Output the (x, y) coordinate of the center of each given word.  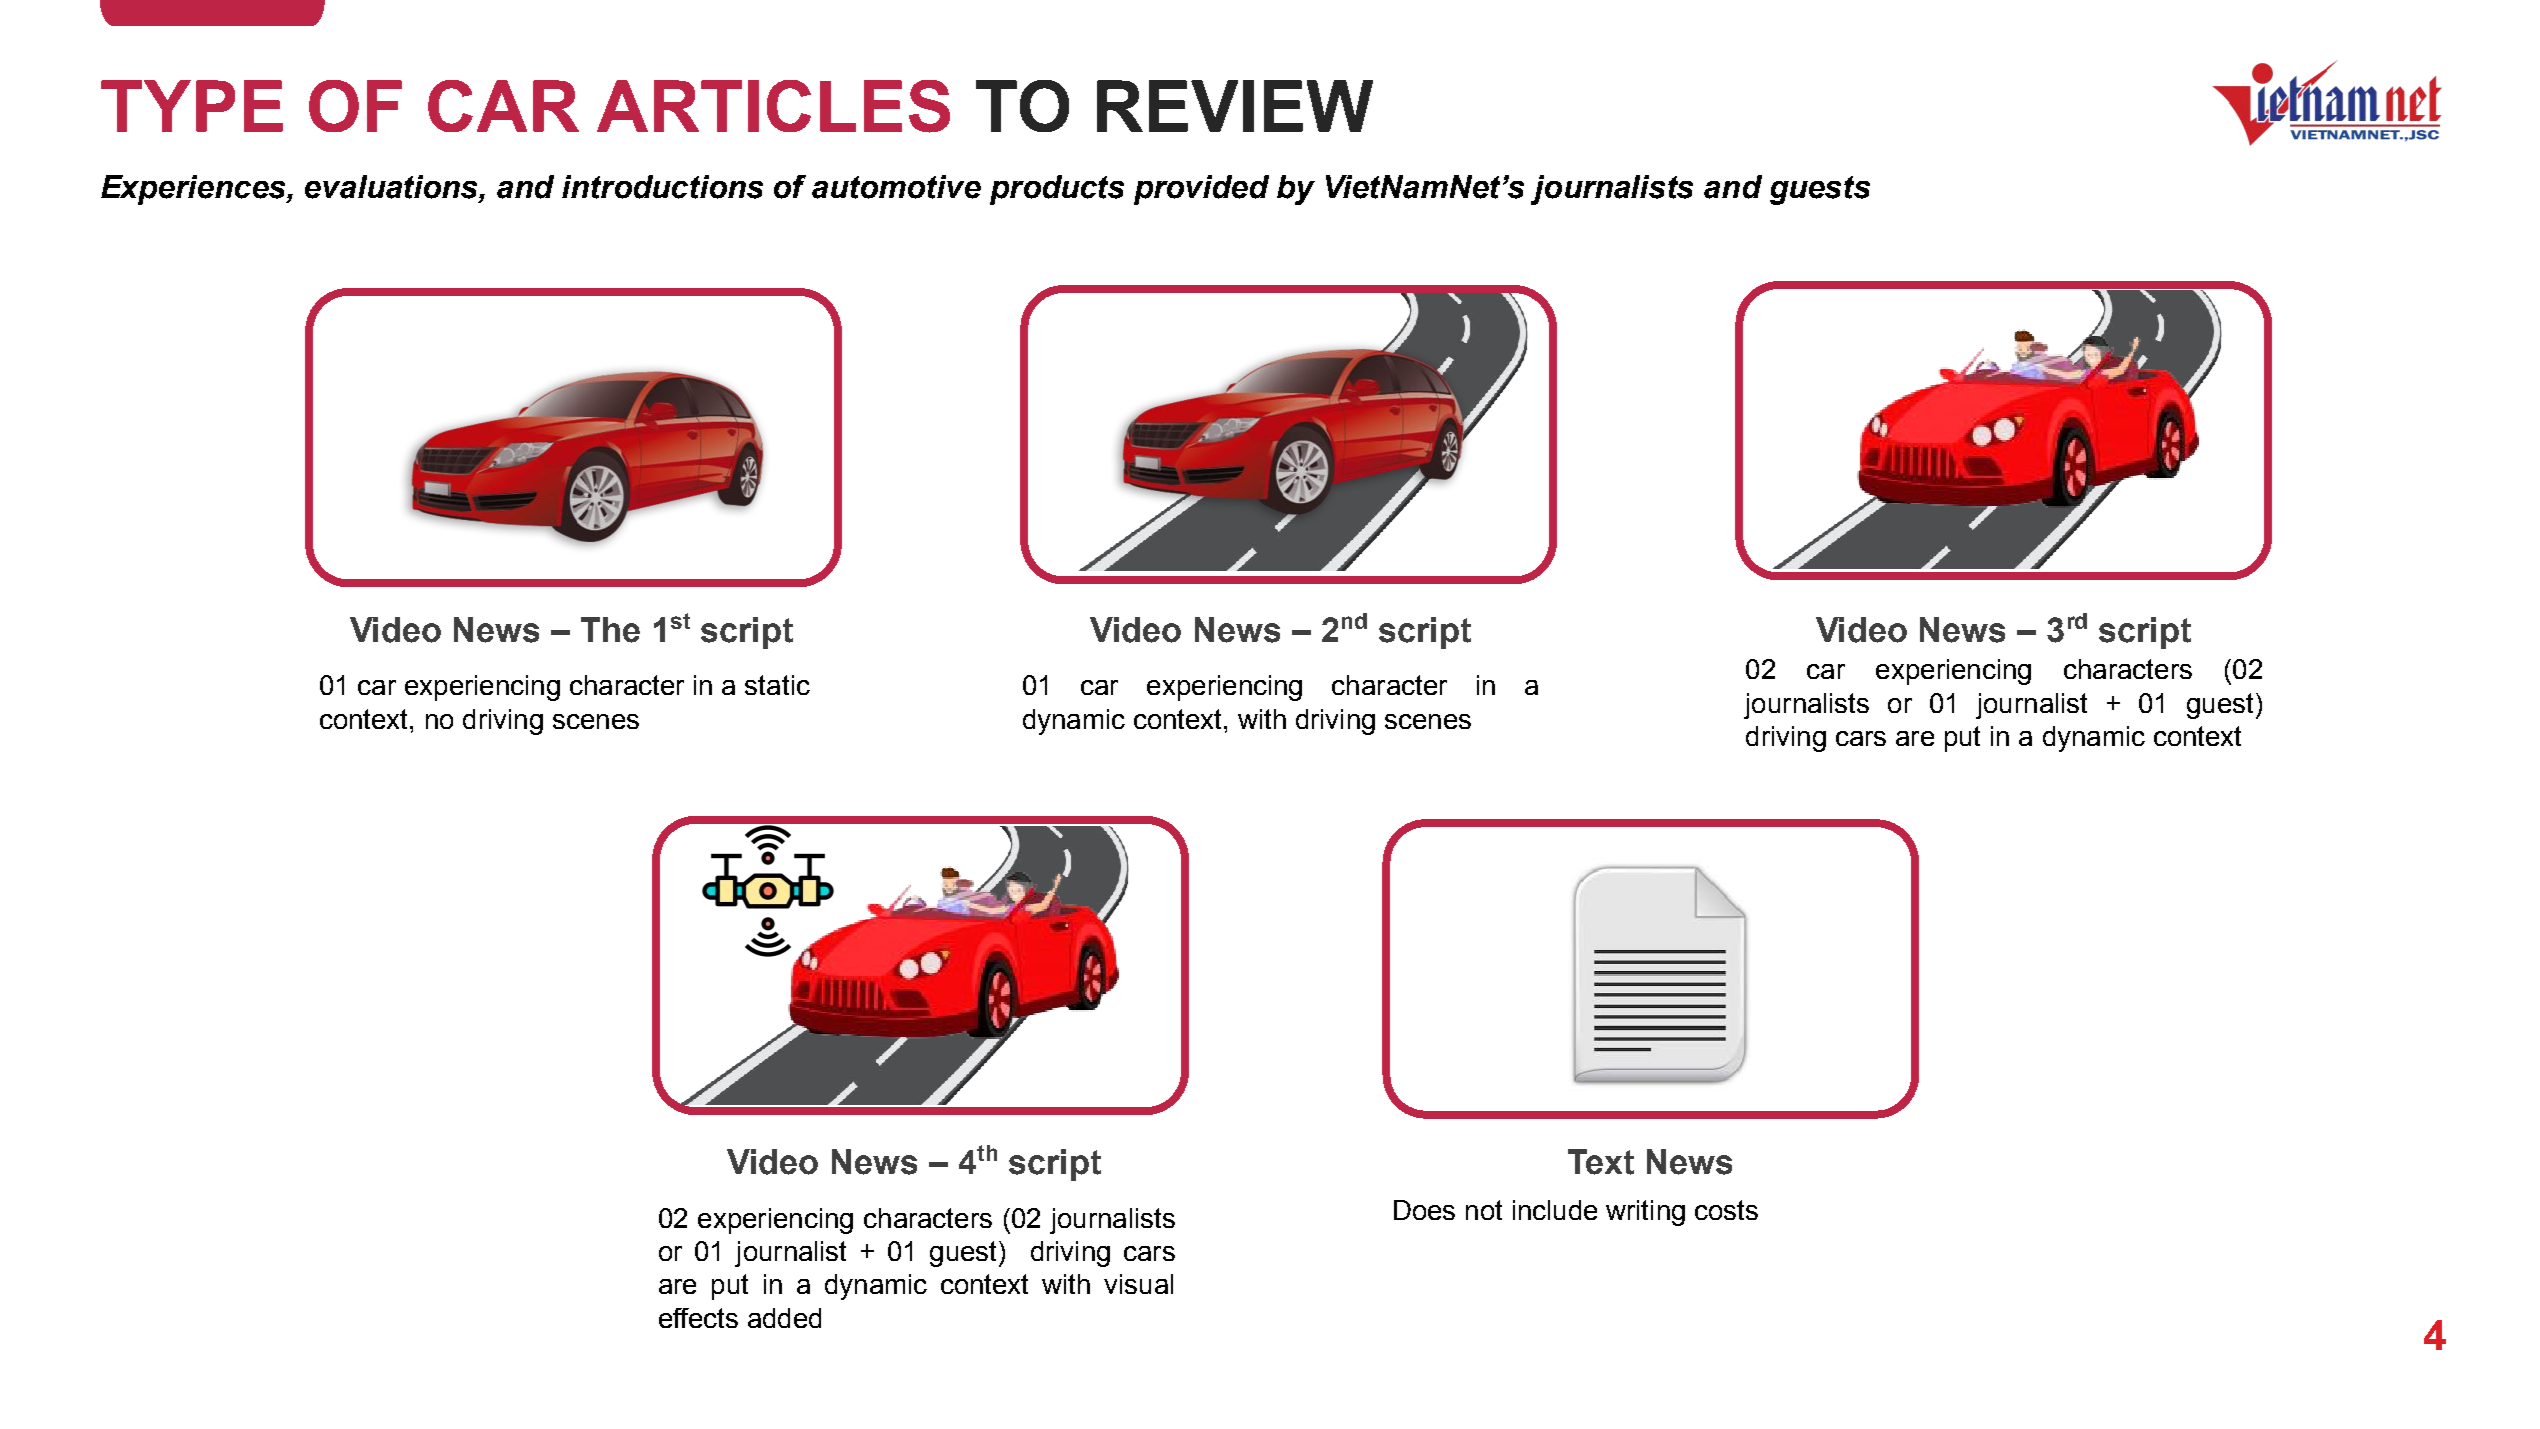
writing (1645, 1213)
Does (1424, 1210)
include (1555, 1210)
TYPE (192, 106)
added (784, 1318)
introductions (662, 187)
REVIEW (1235, 106)
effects (698, 1318)
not (1484, 1210)
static (777, 685)
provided (1201, 190)
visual (1138, 1284)
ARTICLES (773, 106)
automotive (896, 187)
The (610, 630)
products (1057, 190)
